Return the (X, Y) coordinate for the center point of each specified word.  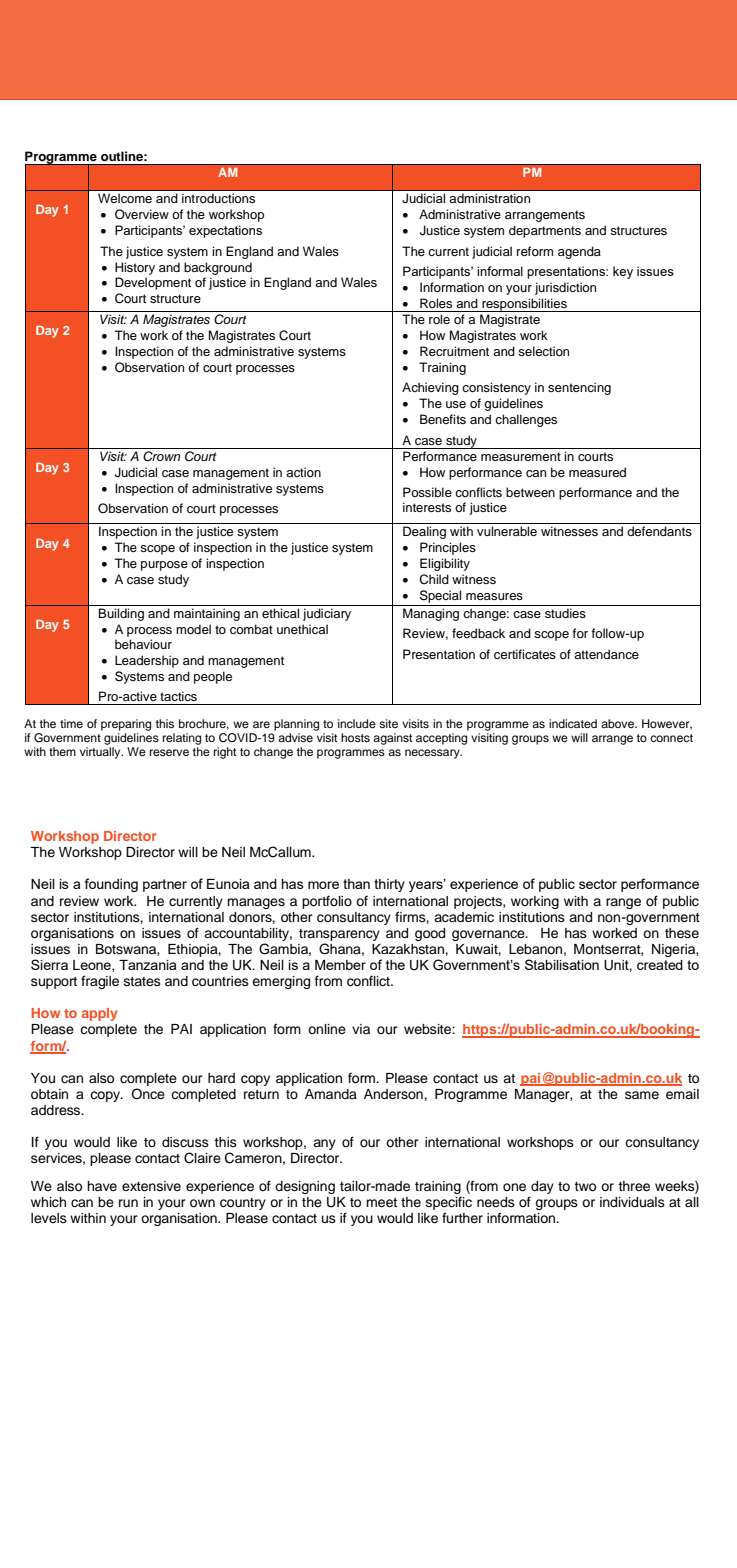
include (357, 723)
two (585, 1187)
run (128, 1203)
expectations (225, 231)
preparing (126, 725)
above (618, 723)
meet (381, 1202)
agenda (579, 252)
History (135, 268)
